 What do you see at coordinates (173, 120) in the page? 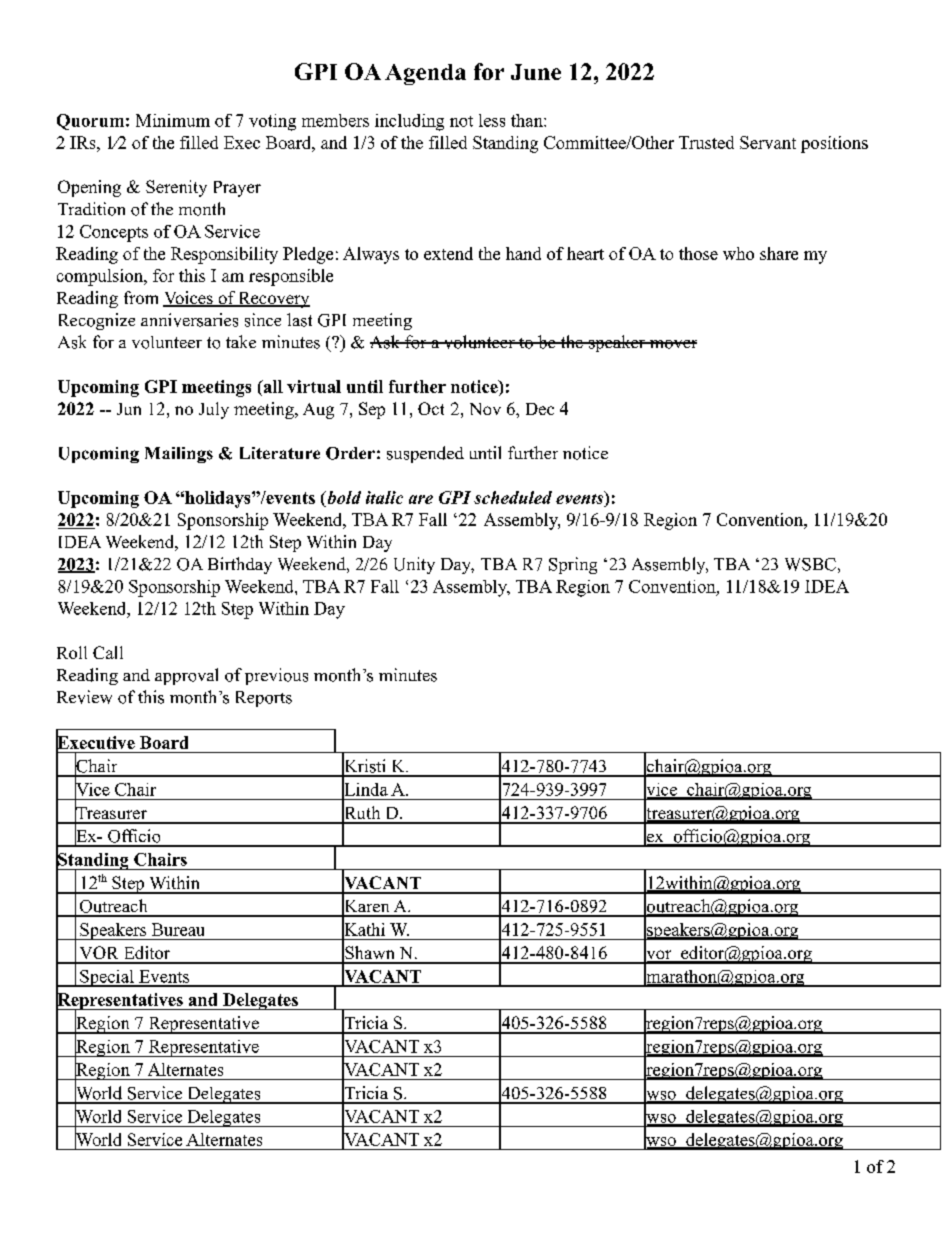
I see `Minimum` at bounding box center [173, 120].
